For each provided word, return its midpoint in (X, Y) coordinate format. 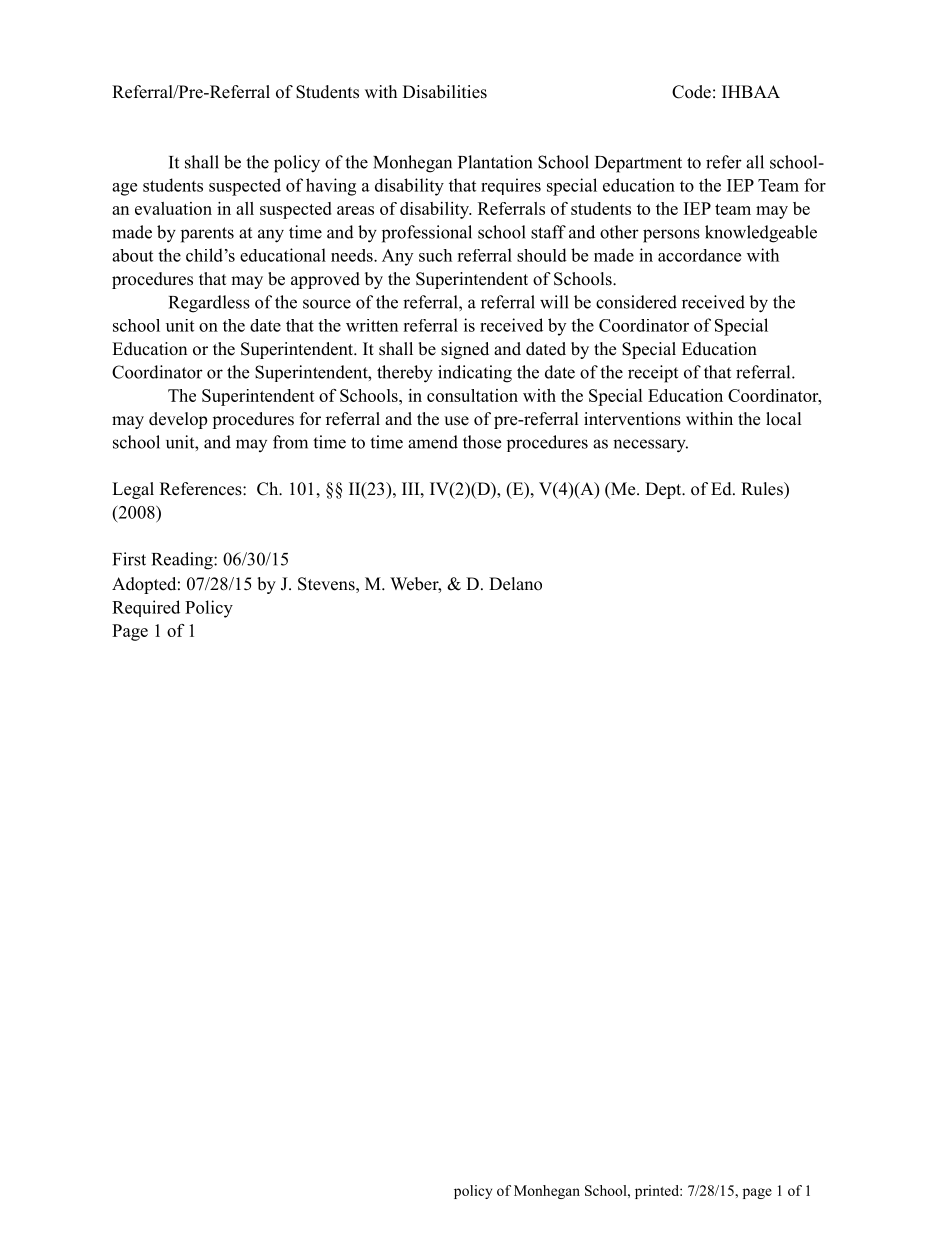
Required (146, 608)
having (331, 187)
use (456, 421)
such (435, 255)
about (132, 255)
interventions (632, 419)
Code (691, 92)
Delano (515, 584)
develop (178, 420)
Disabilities (445, 92)
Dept (664, 490)
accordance (699, 255)
